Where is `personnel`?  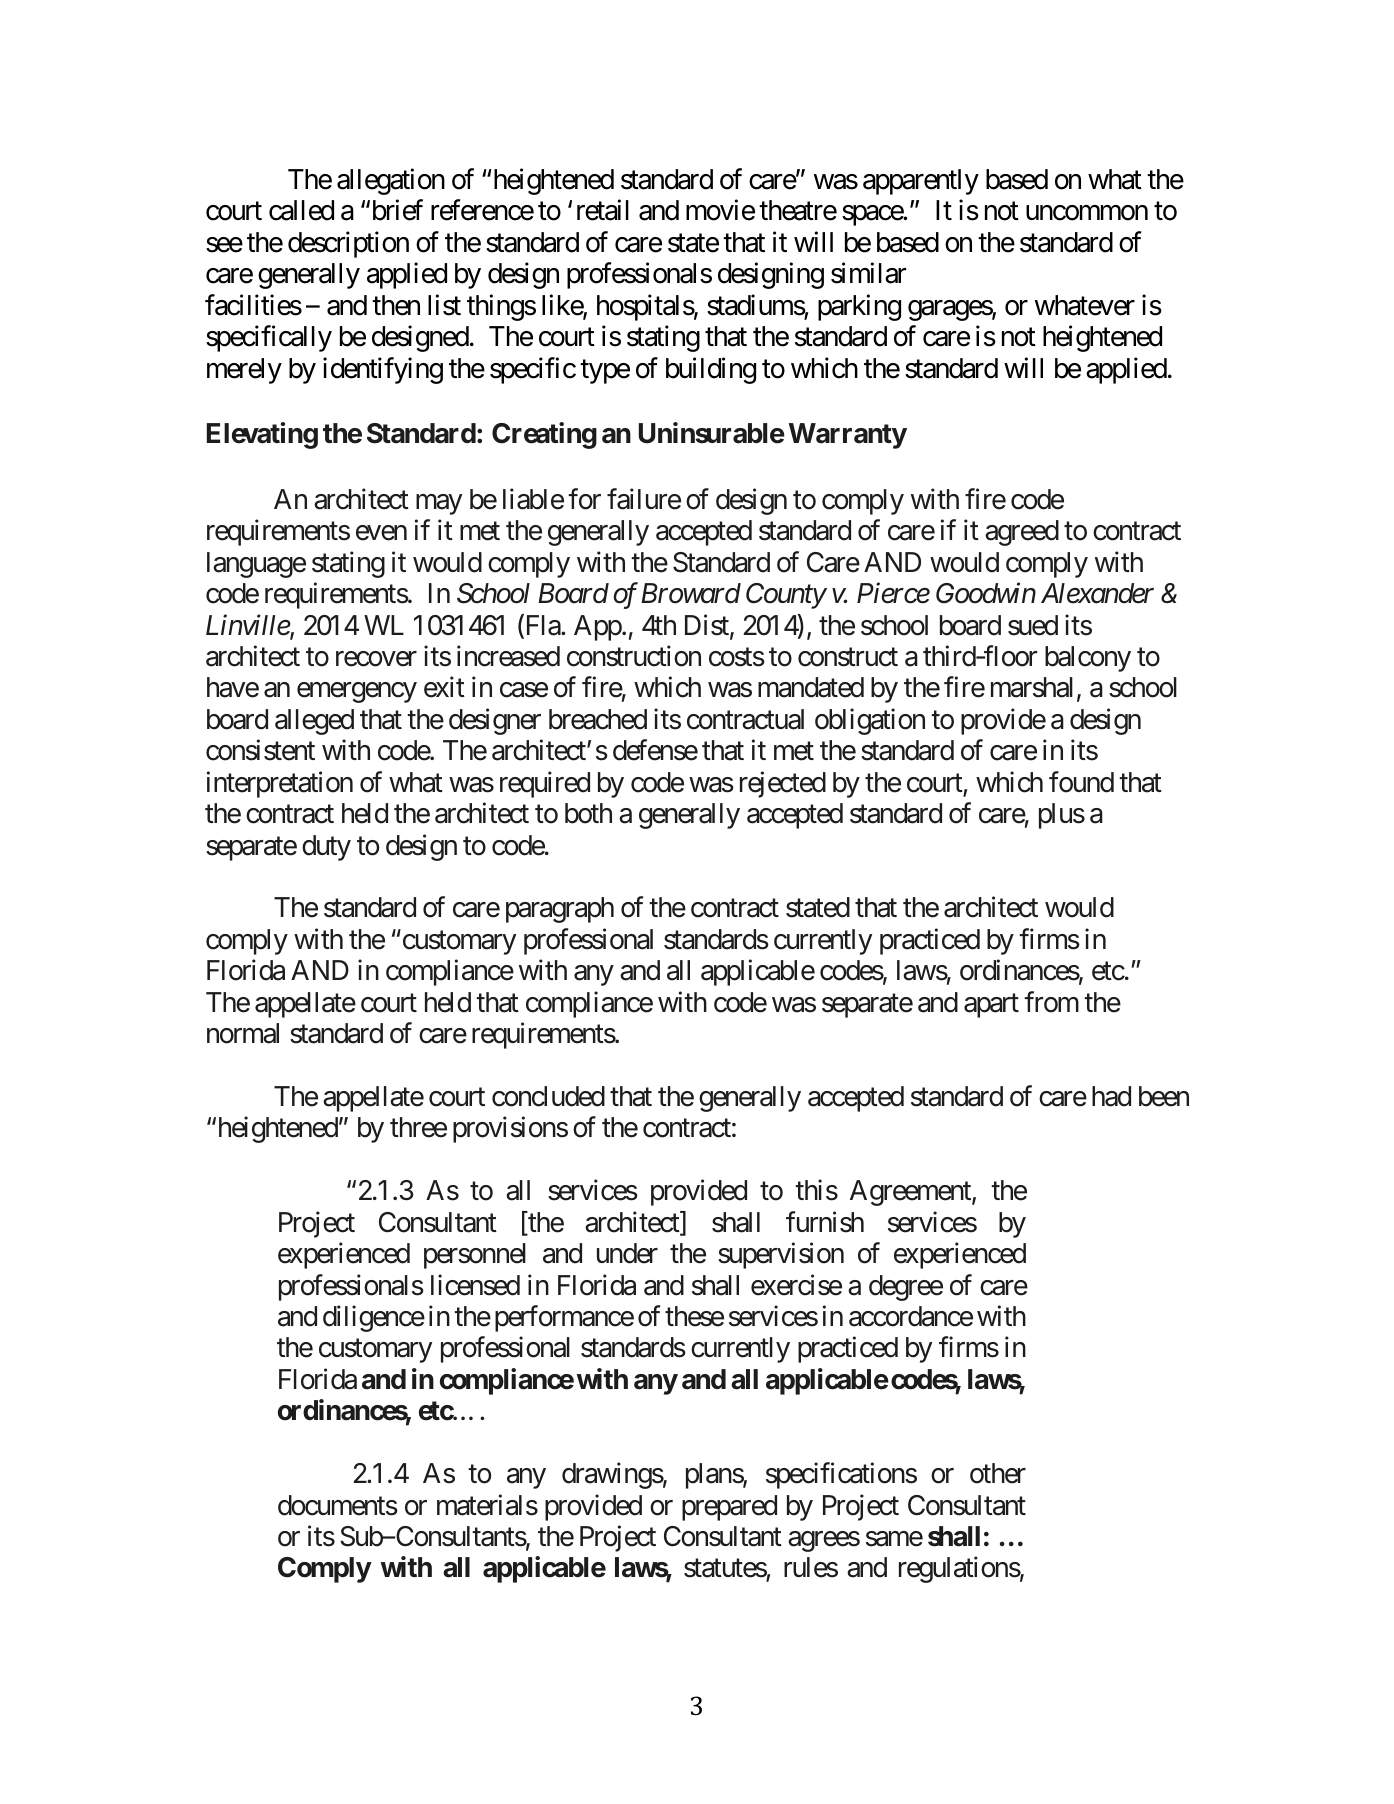
personnel is located at coordinates (475, 1256).
